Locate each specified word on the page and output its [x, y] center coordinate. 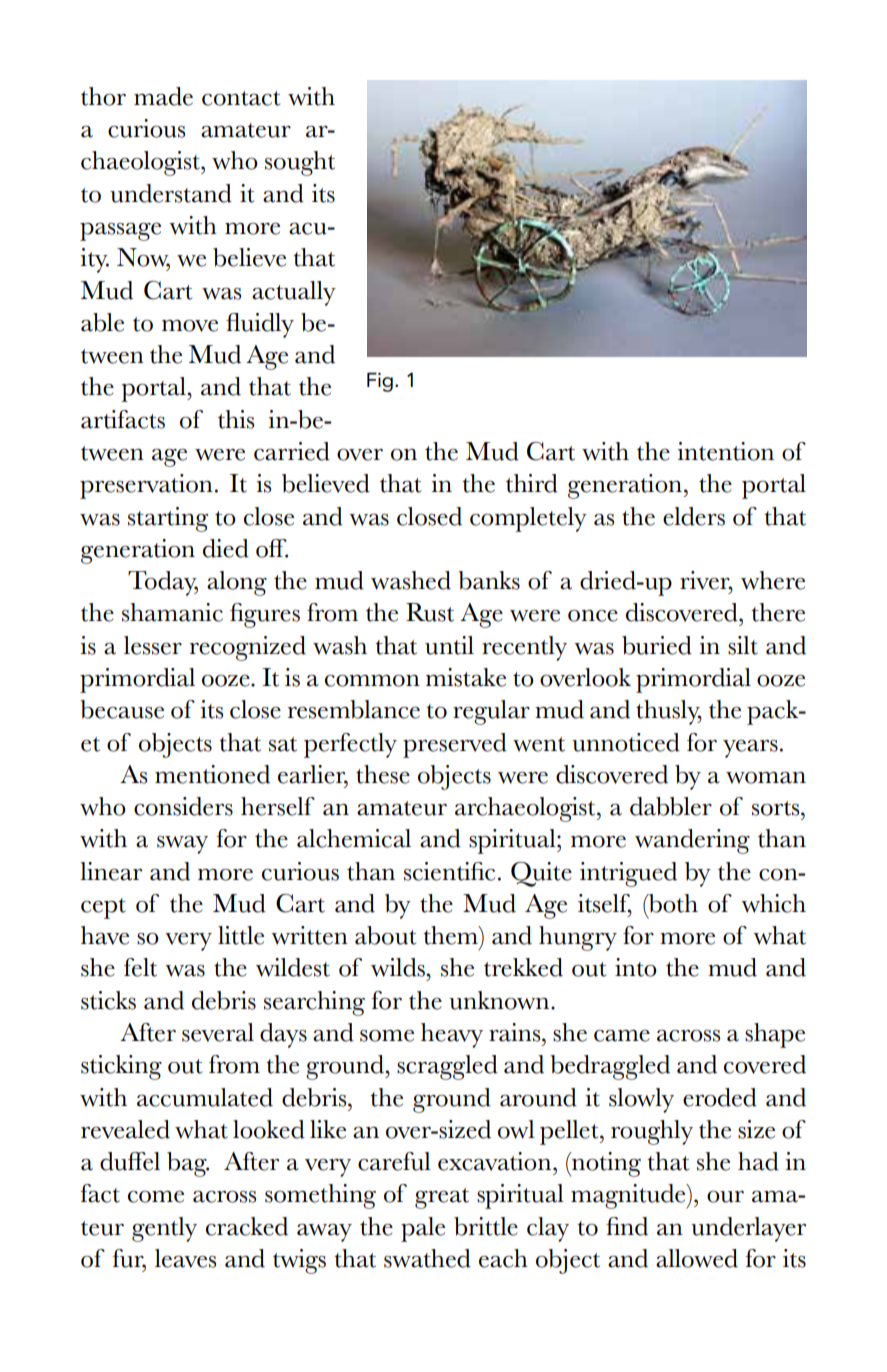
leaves [185, 1258]
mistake [466, 677]
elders [694, 516]
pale [423, 1229]
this [236, 419]
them [451, 935]
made [163, 96]
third [532, 483]
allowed [697, 1258]
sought [300, 163]
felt [140, 967]
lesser [153, 645]
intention [725, 451]
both [672, 903]
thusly [669, 712]
